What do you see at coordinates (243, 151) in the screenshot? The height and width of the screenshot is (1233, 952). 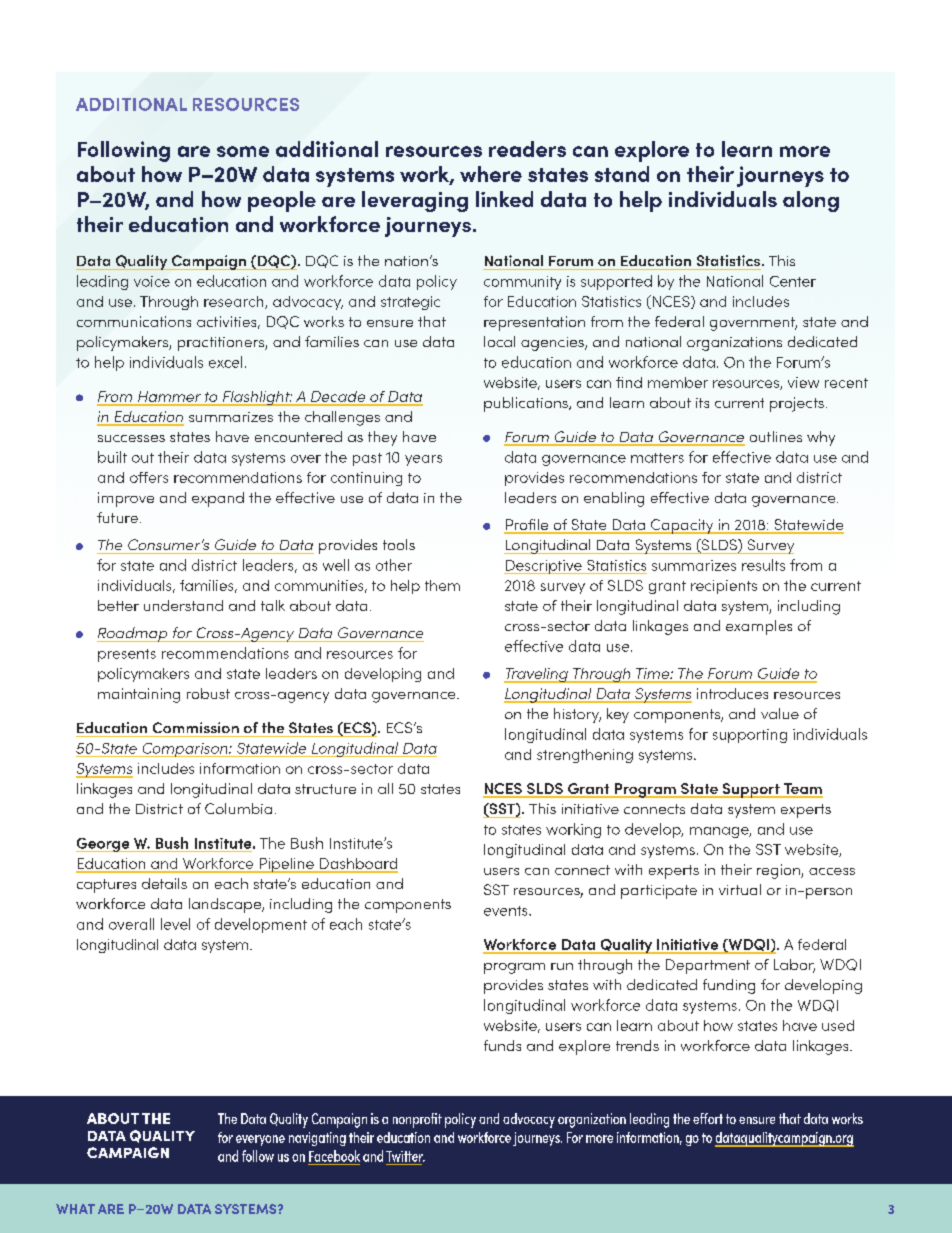 I see `some` at bounding box center [243, 151].
